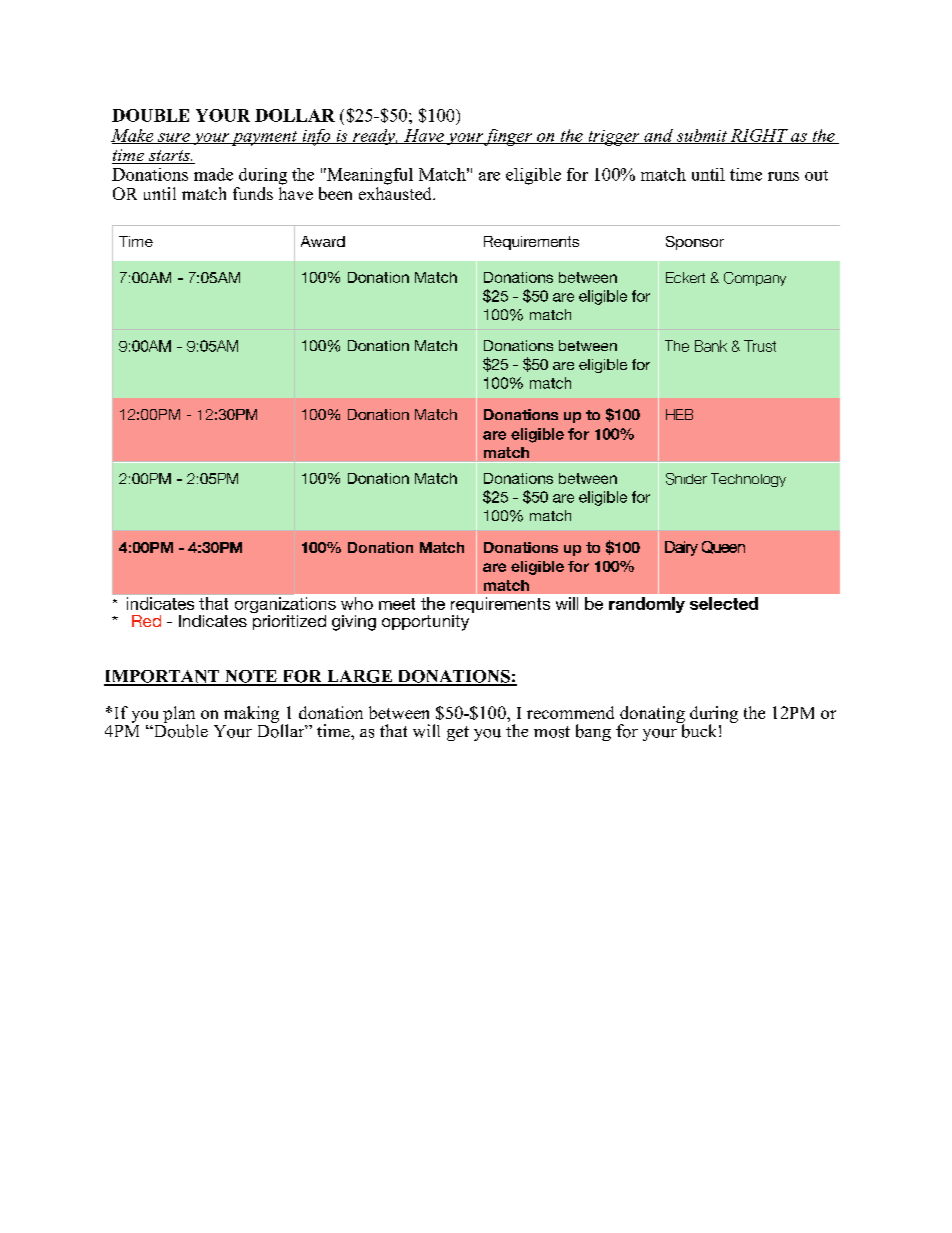 Image resolution: width=952 pixels, height=1233 pixels. I want to click on finger, so click(509, 137).
